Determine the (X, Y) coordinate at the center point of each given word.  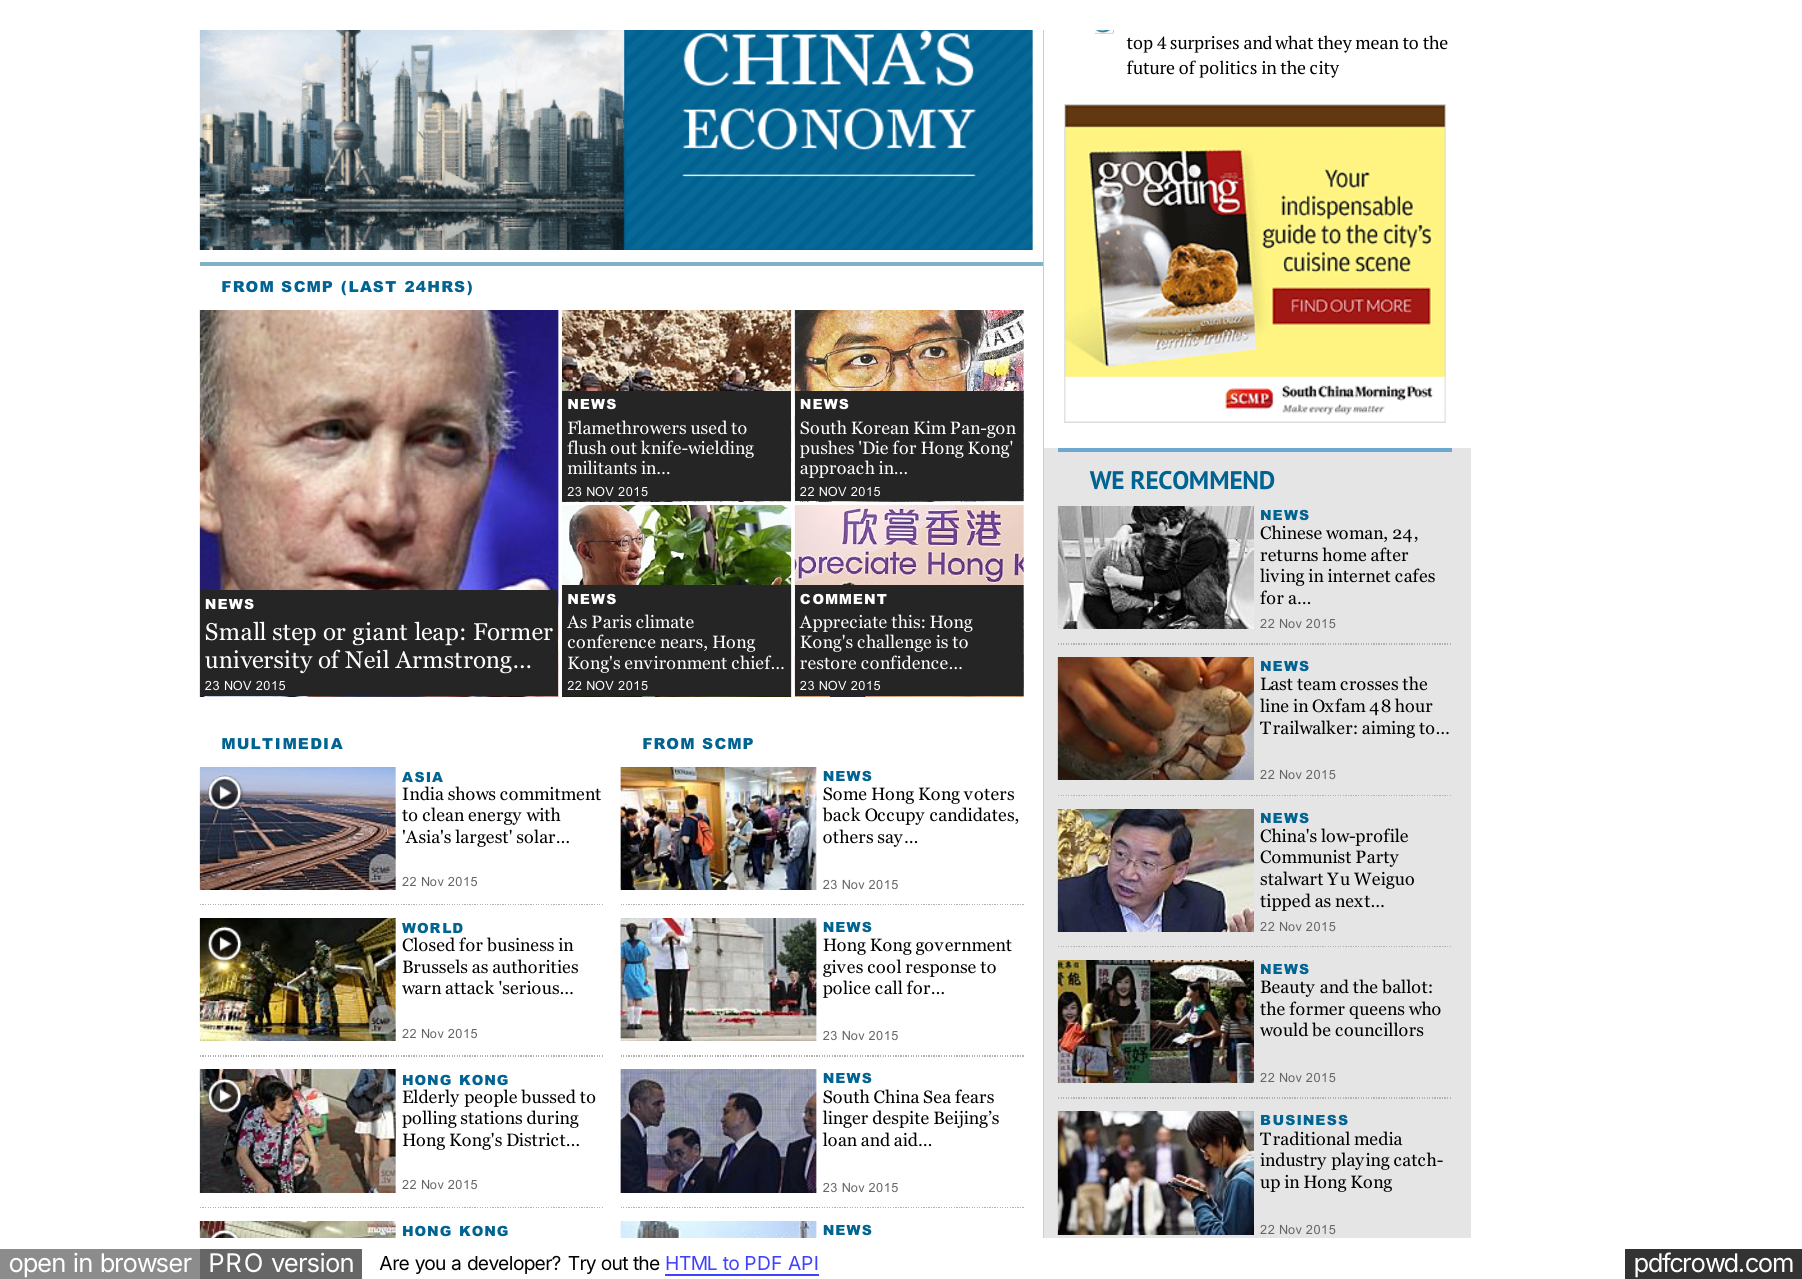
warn (422, 989)
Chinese (1291, 532)
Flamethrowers (627, 427)
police (846, 989)
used (709, 427)
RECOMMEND (1203, 480)
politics (1228, 69)
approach (837, 469)
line (1274, 705)
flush (587, 447)
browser (147, 1262)
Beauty (1288, 988)
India (423, 793)
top (1140, 45)
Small (236, 631)
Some (845, 794)
